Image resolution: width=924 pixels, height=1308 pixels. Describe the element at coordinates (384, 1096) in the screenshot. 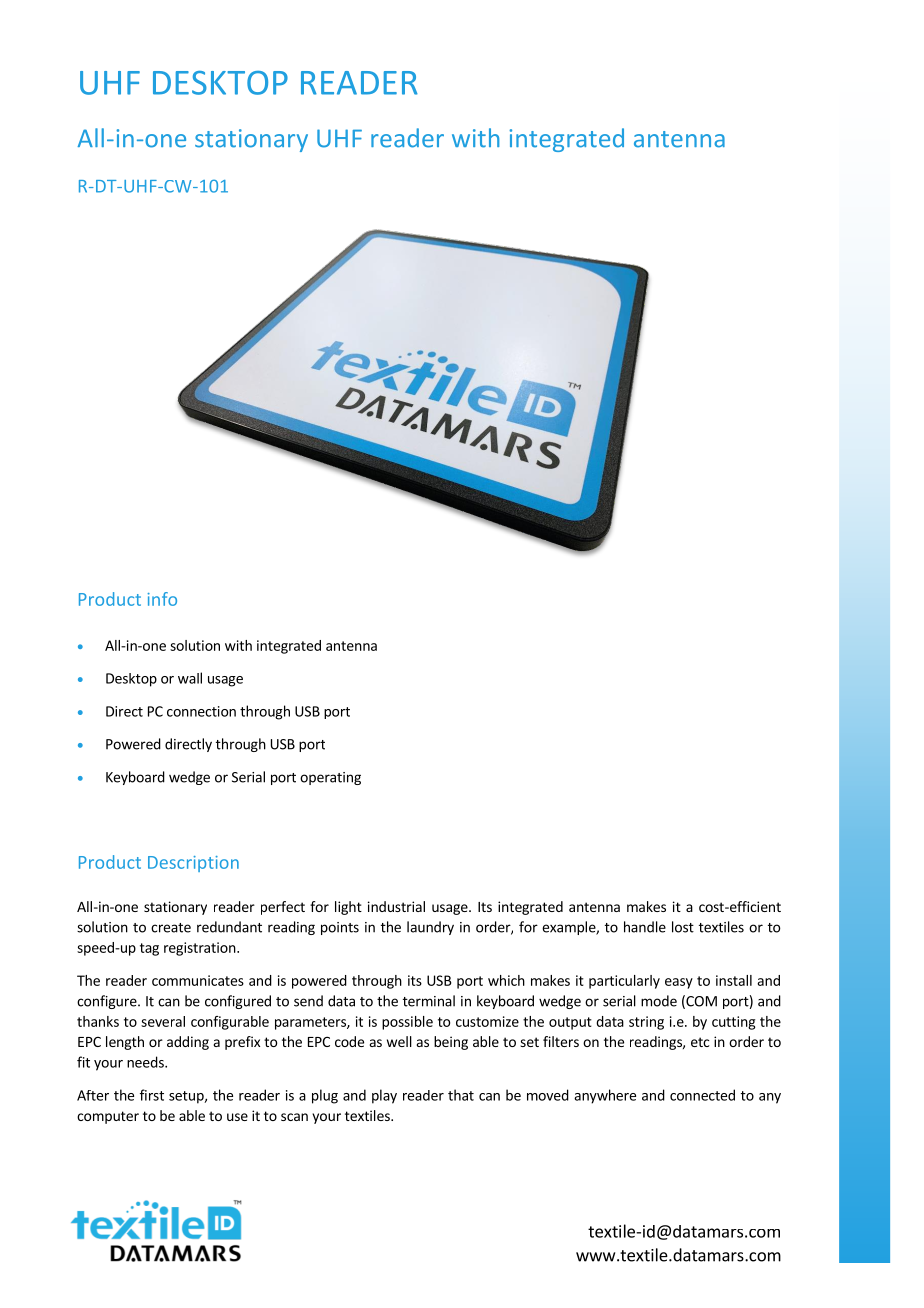

I see `play` at that location.
